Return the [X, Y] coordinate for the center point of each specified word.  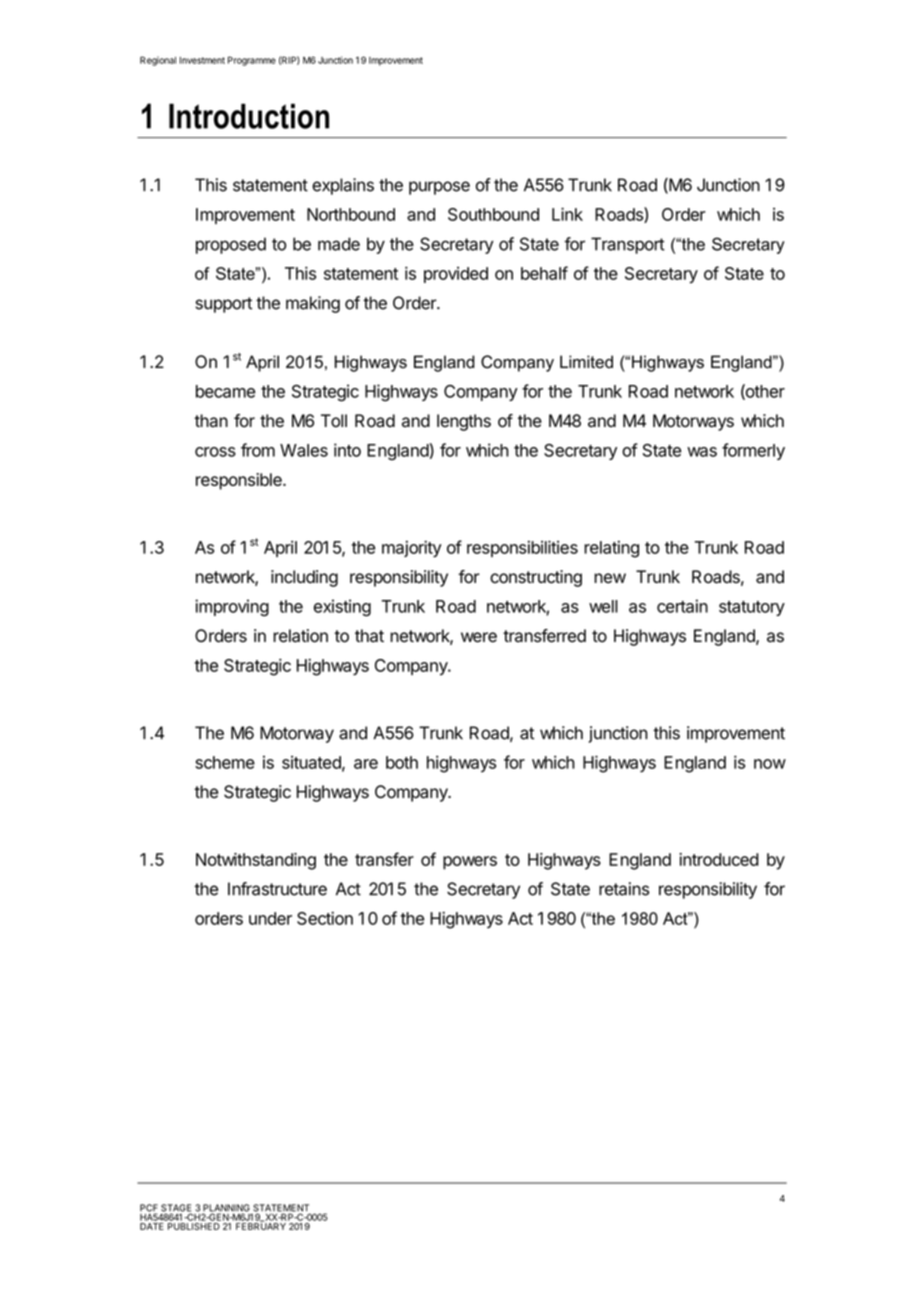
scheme [225, 762]
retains [624, 889]
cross [215, 452]
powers [470, 863]
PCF [149, 1209]
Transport [628, 245]
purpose [439, 188]
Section [325, 918]
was [702, 452]
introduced [719, 859]
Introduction [249, 116]
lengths [464, 422]
